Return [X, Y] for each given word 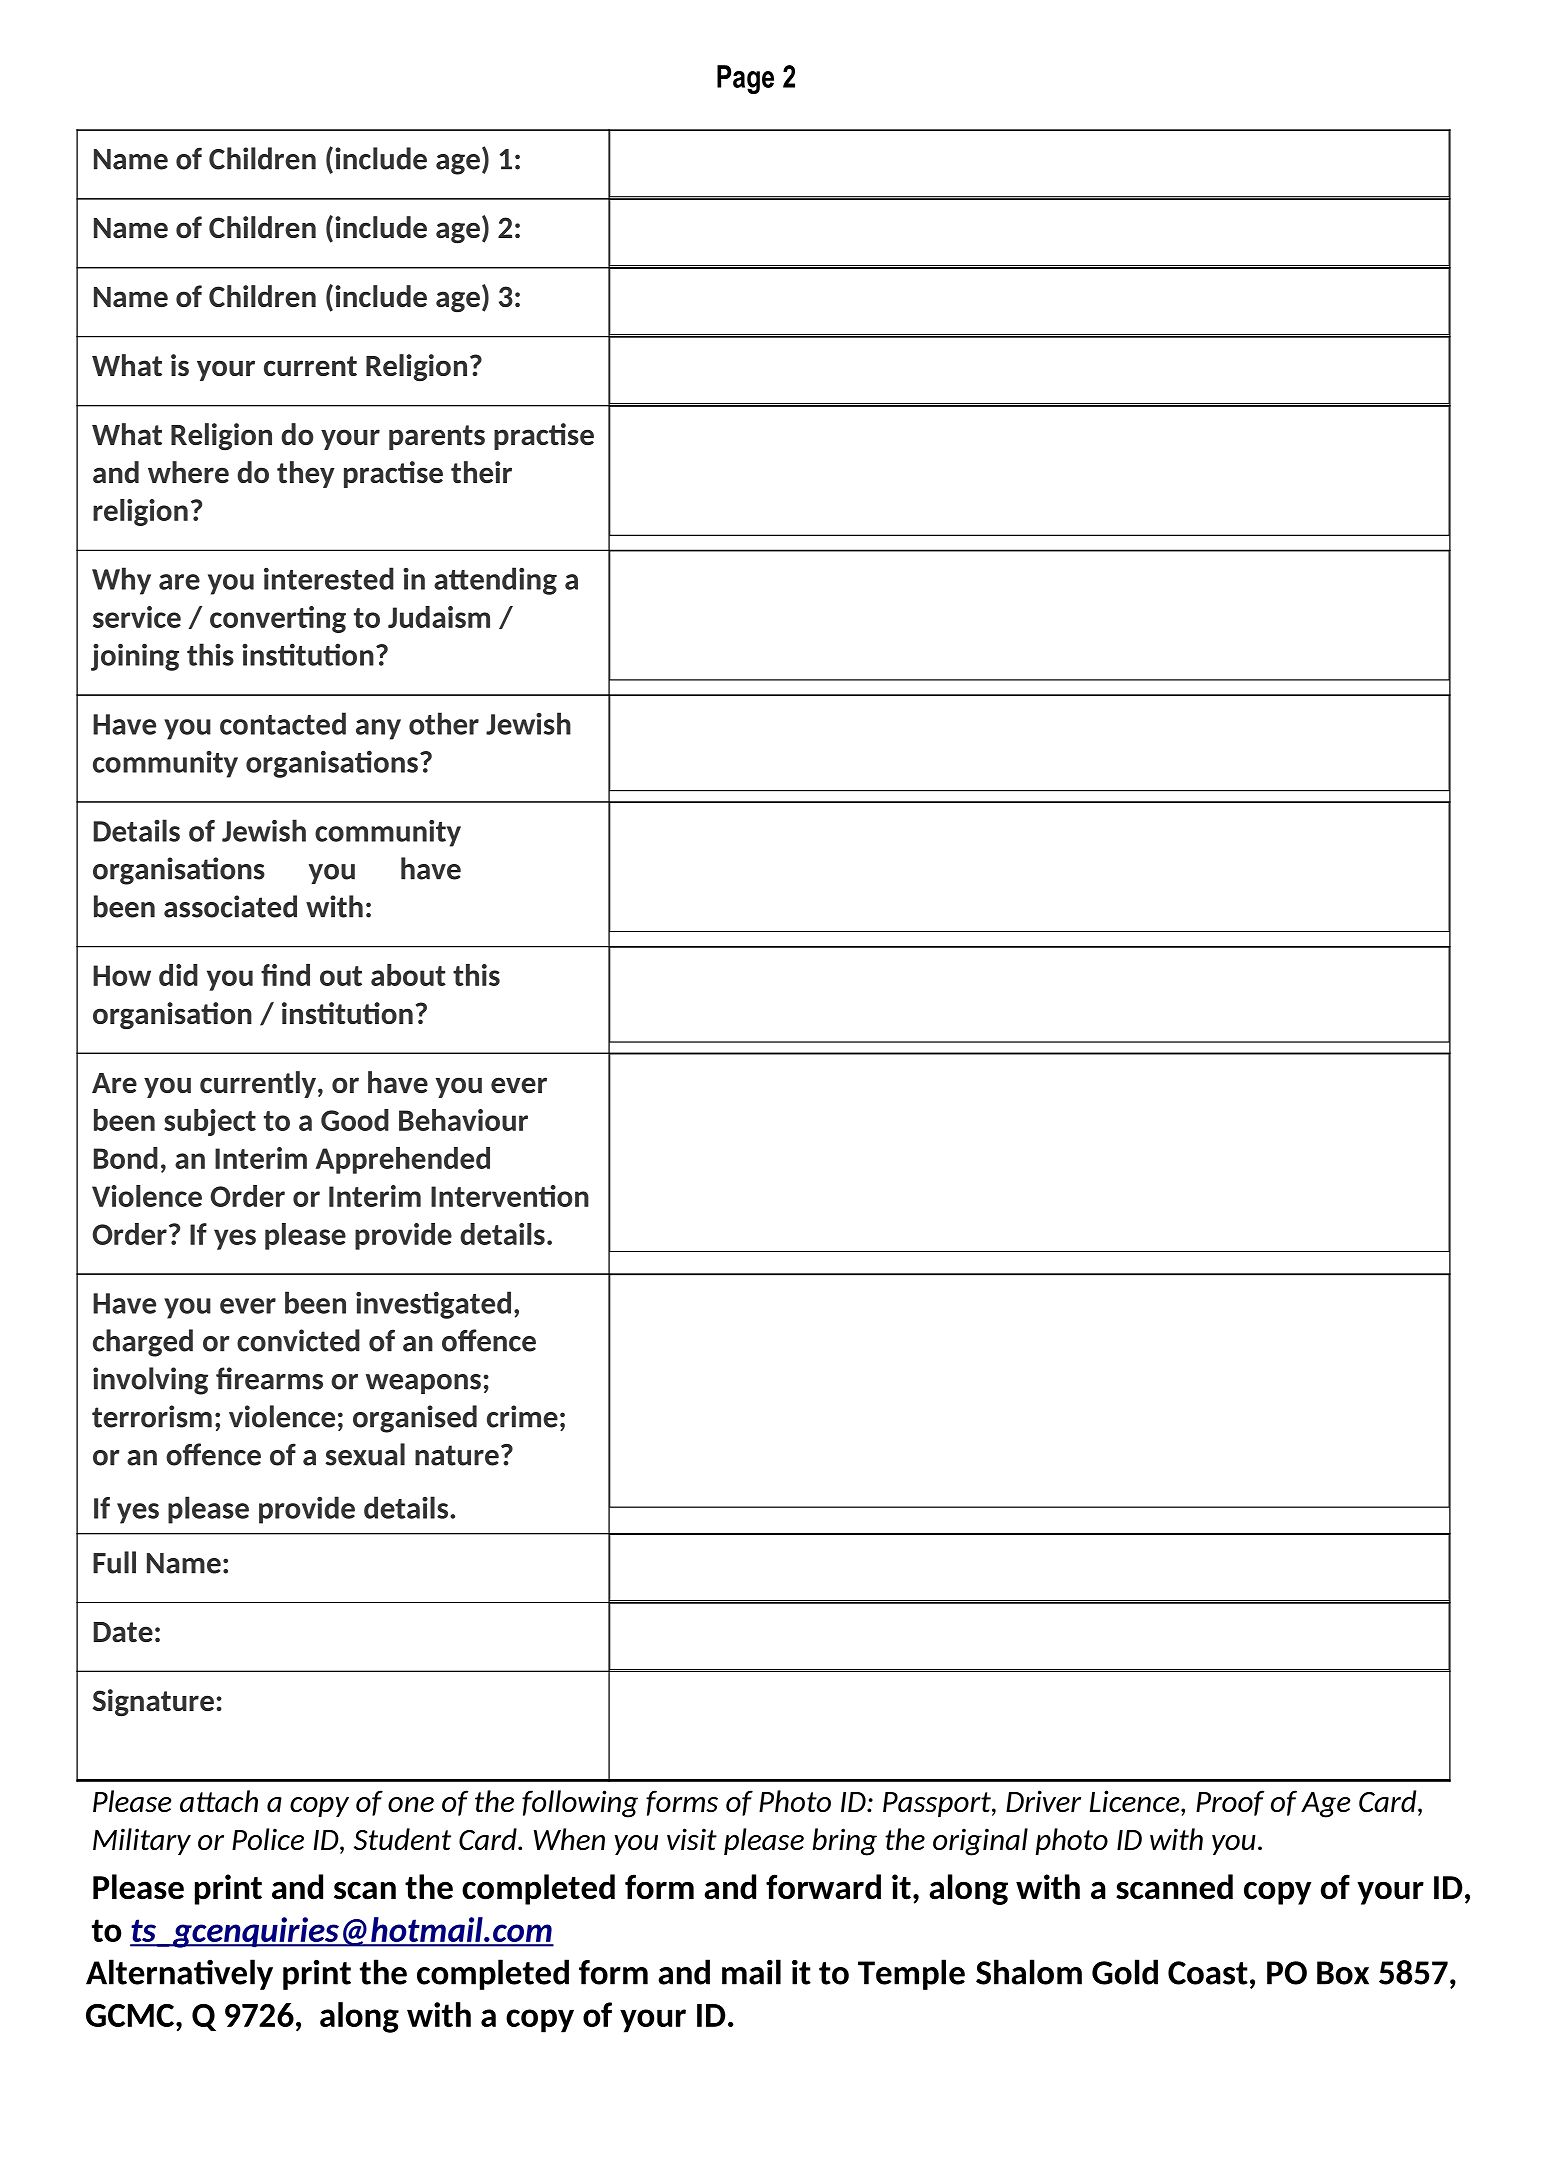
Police [268, 1839]
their [481, 472]
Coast [1208, 1973]
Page [745, 79]
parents [437, 437]
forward [823, 1887]
